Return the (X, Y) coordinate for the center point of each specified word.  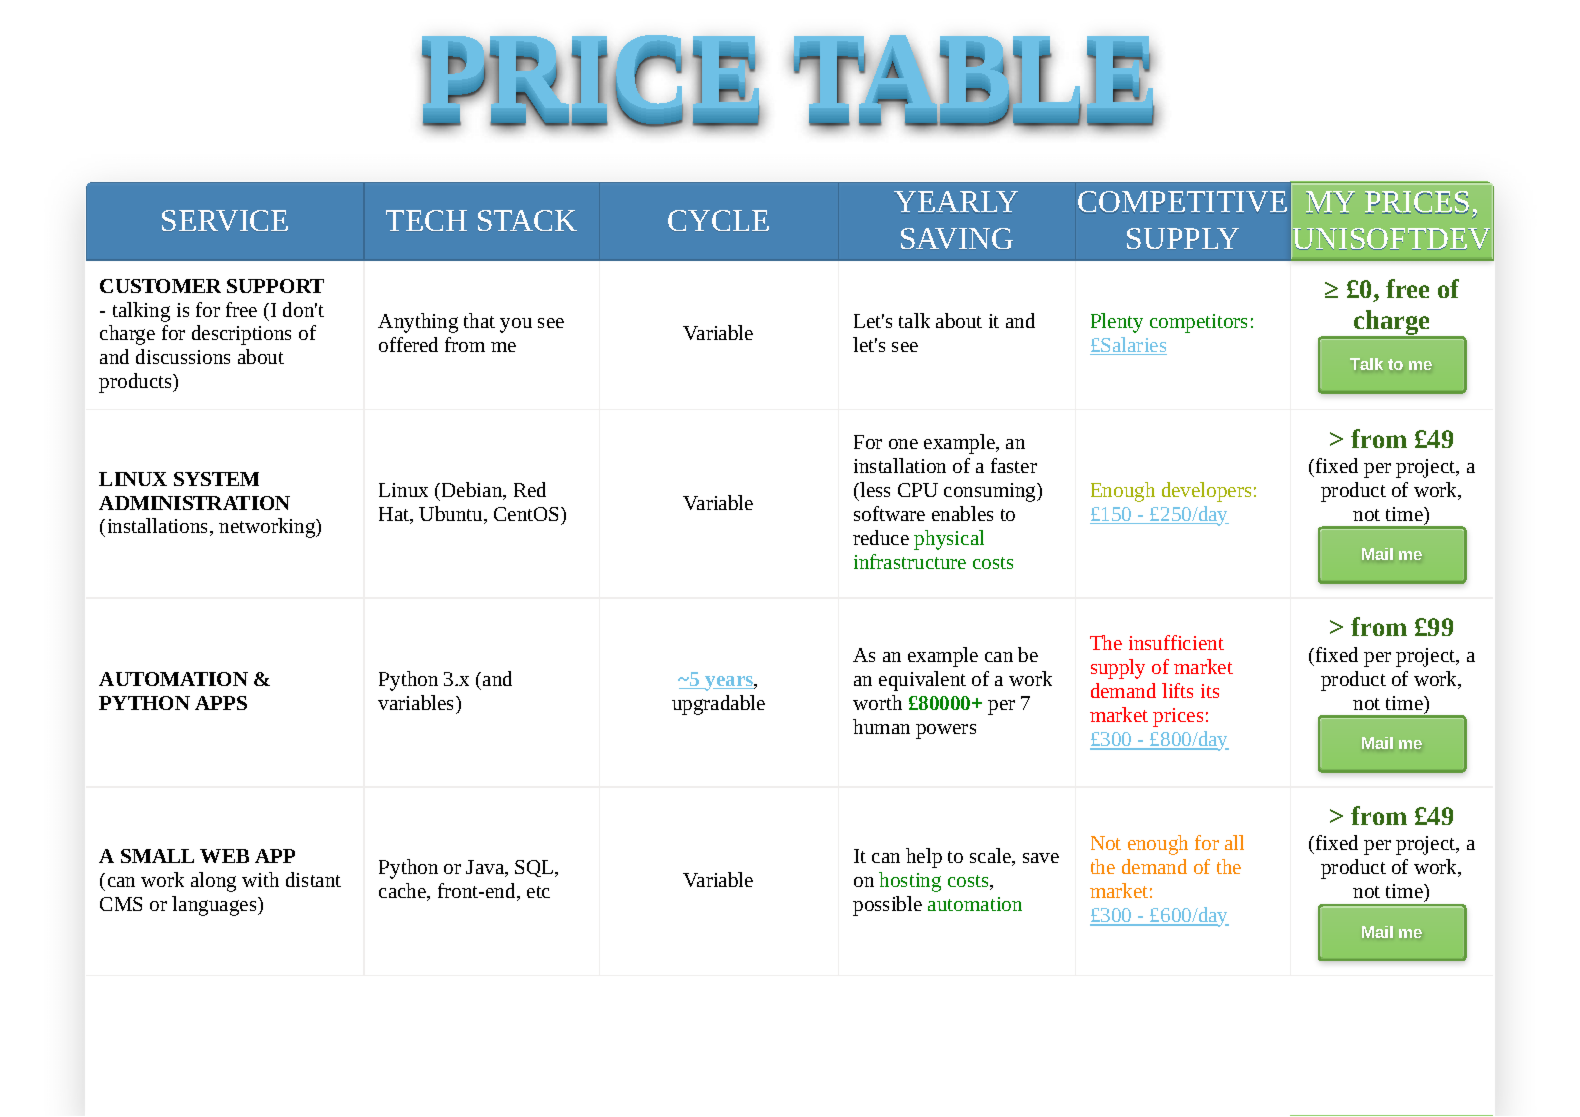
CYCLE (718, 220)
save (1041, 858)
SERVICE (225, 220)
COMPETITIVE (1182, 201)
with (260, 879)
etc (538, 892)
